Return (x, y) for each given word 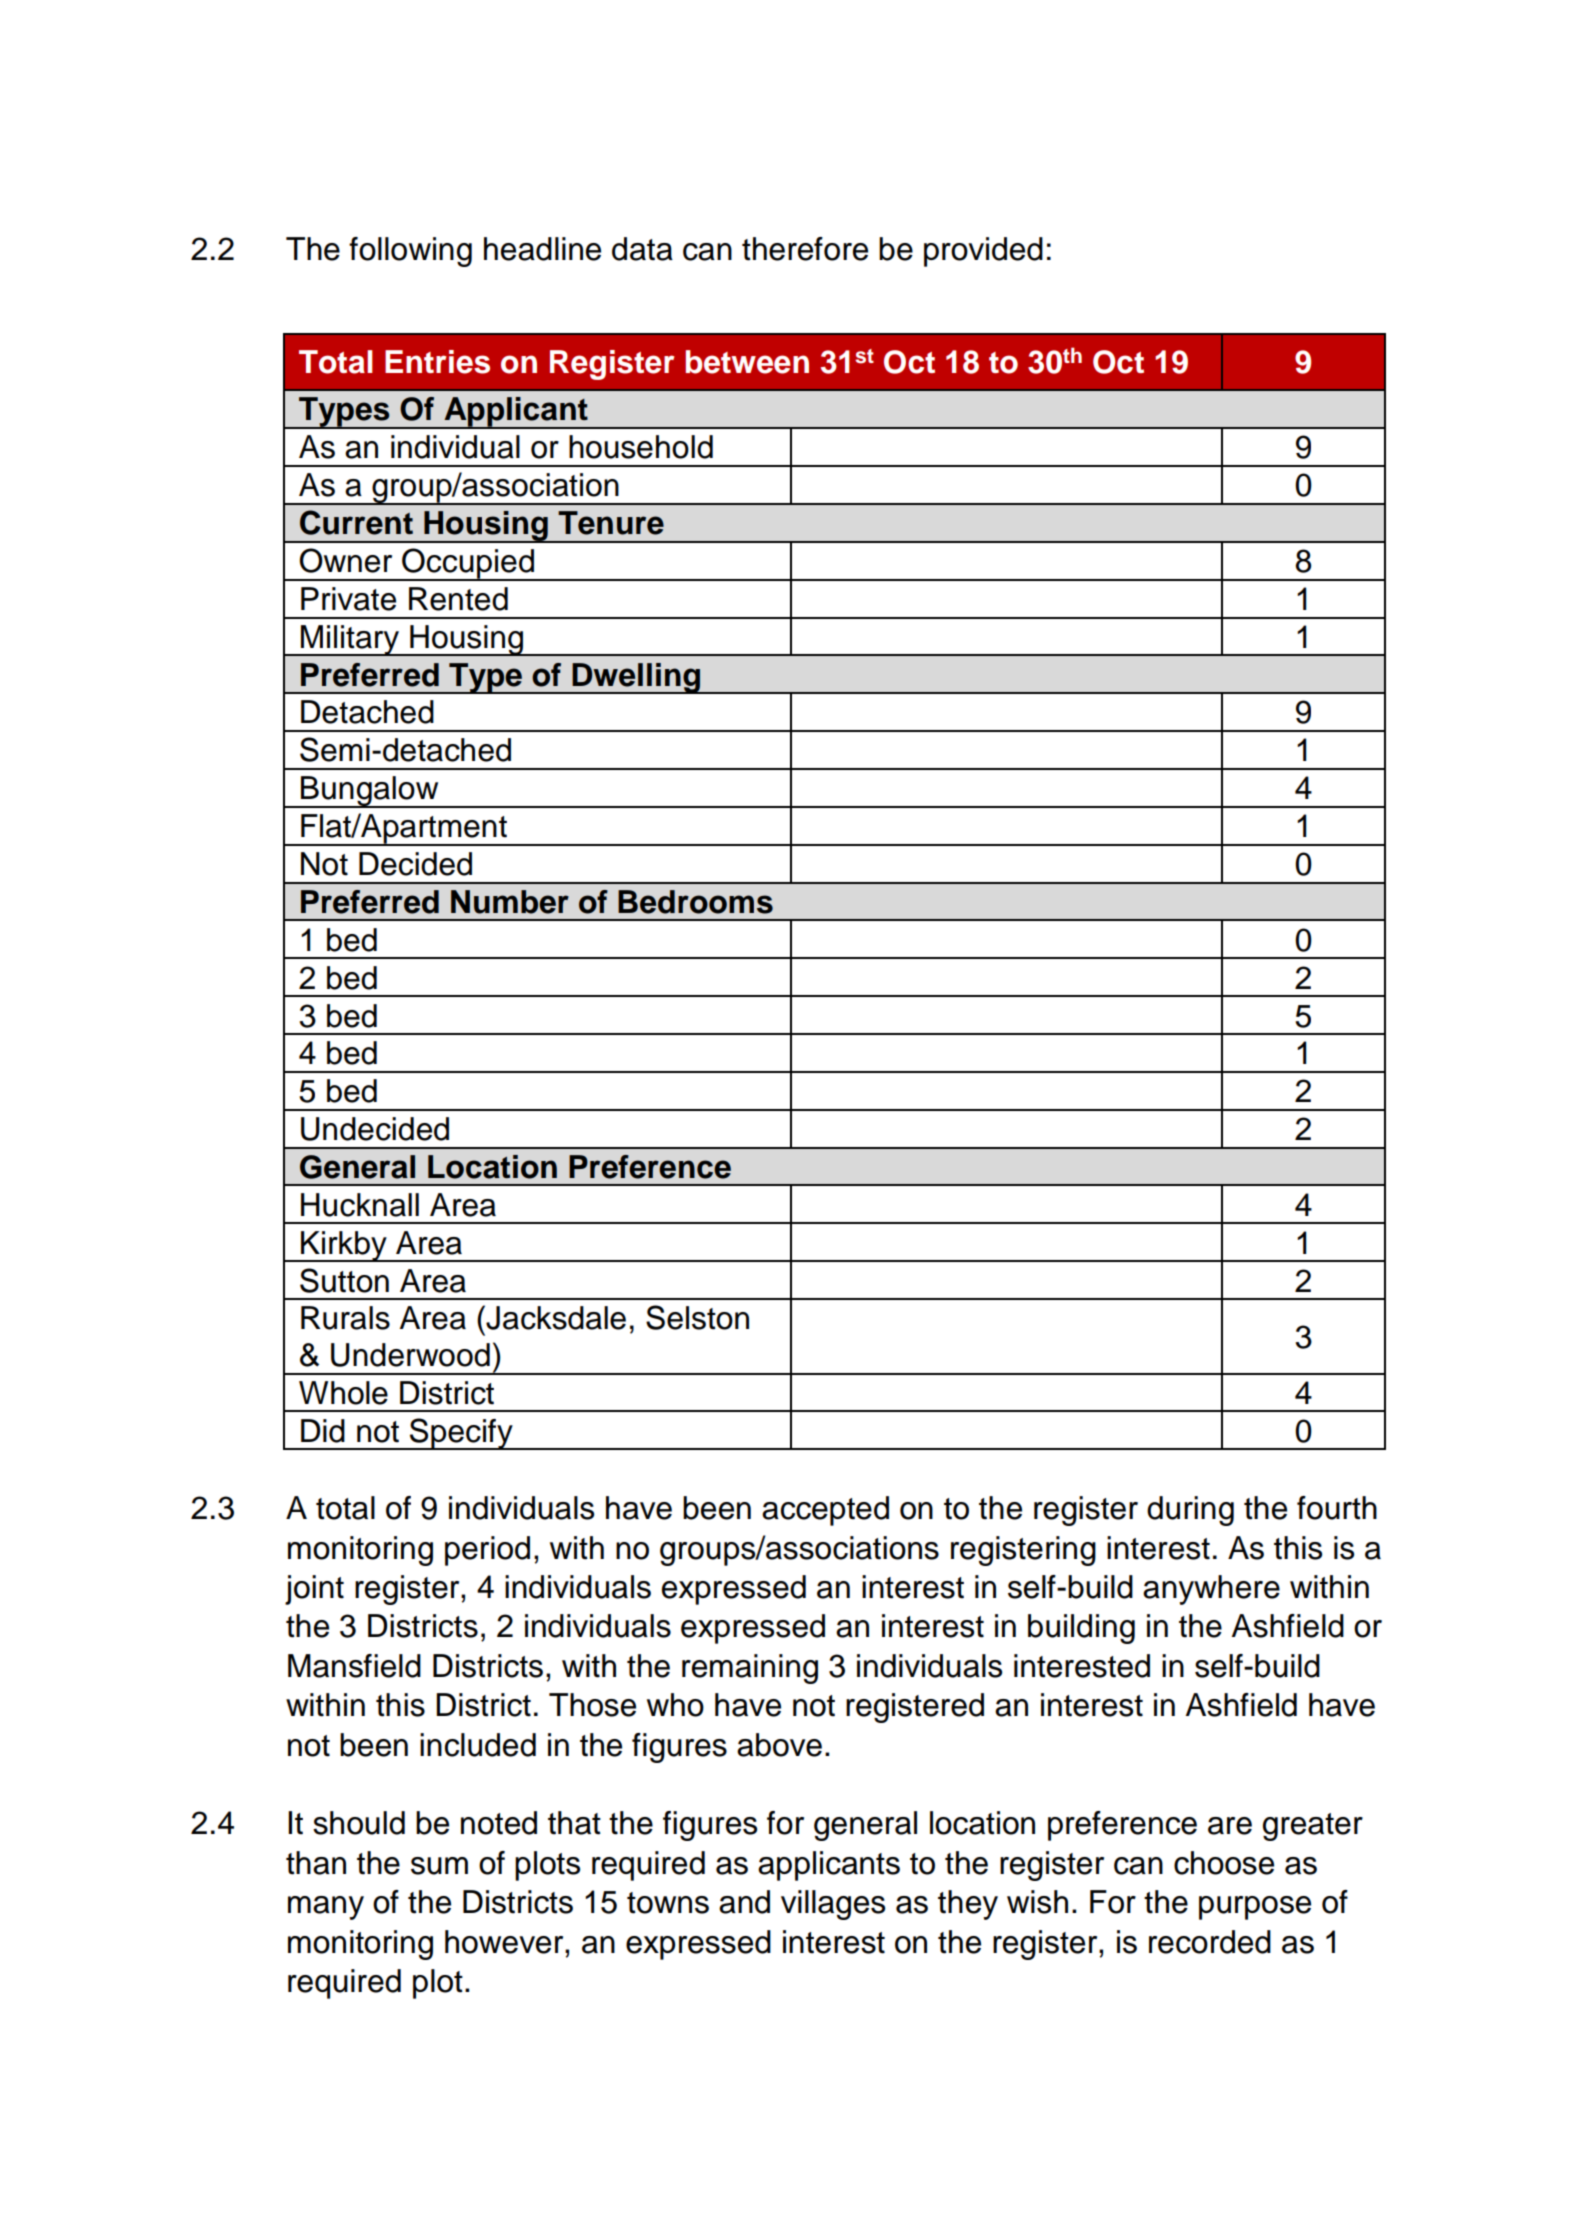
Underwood (410, 1355)
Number (510, 902)
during (1190, 1511)
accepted (825, 1511)
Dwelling (636, 678)
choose (1224, 1863)
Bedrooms (695, 902)
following (410, 252)
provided (983, 252)
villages (833, 1905)
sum (439, 1866)
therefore (805, 249)
